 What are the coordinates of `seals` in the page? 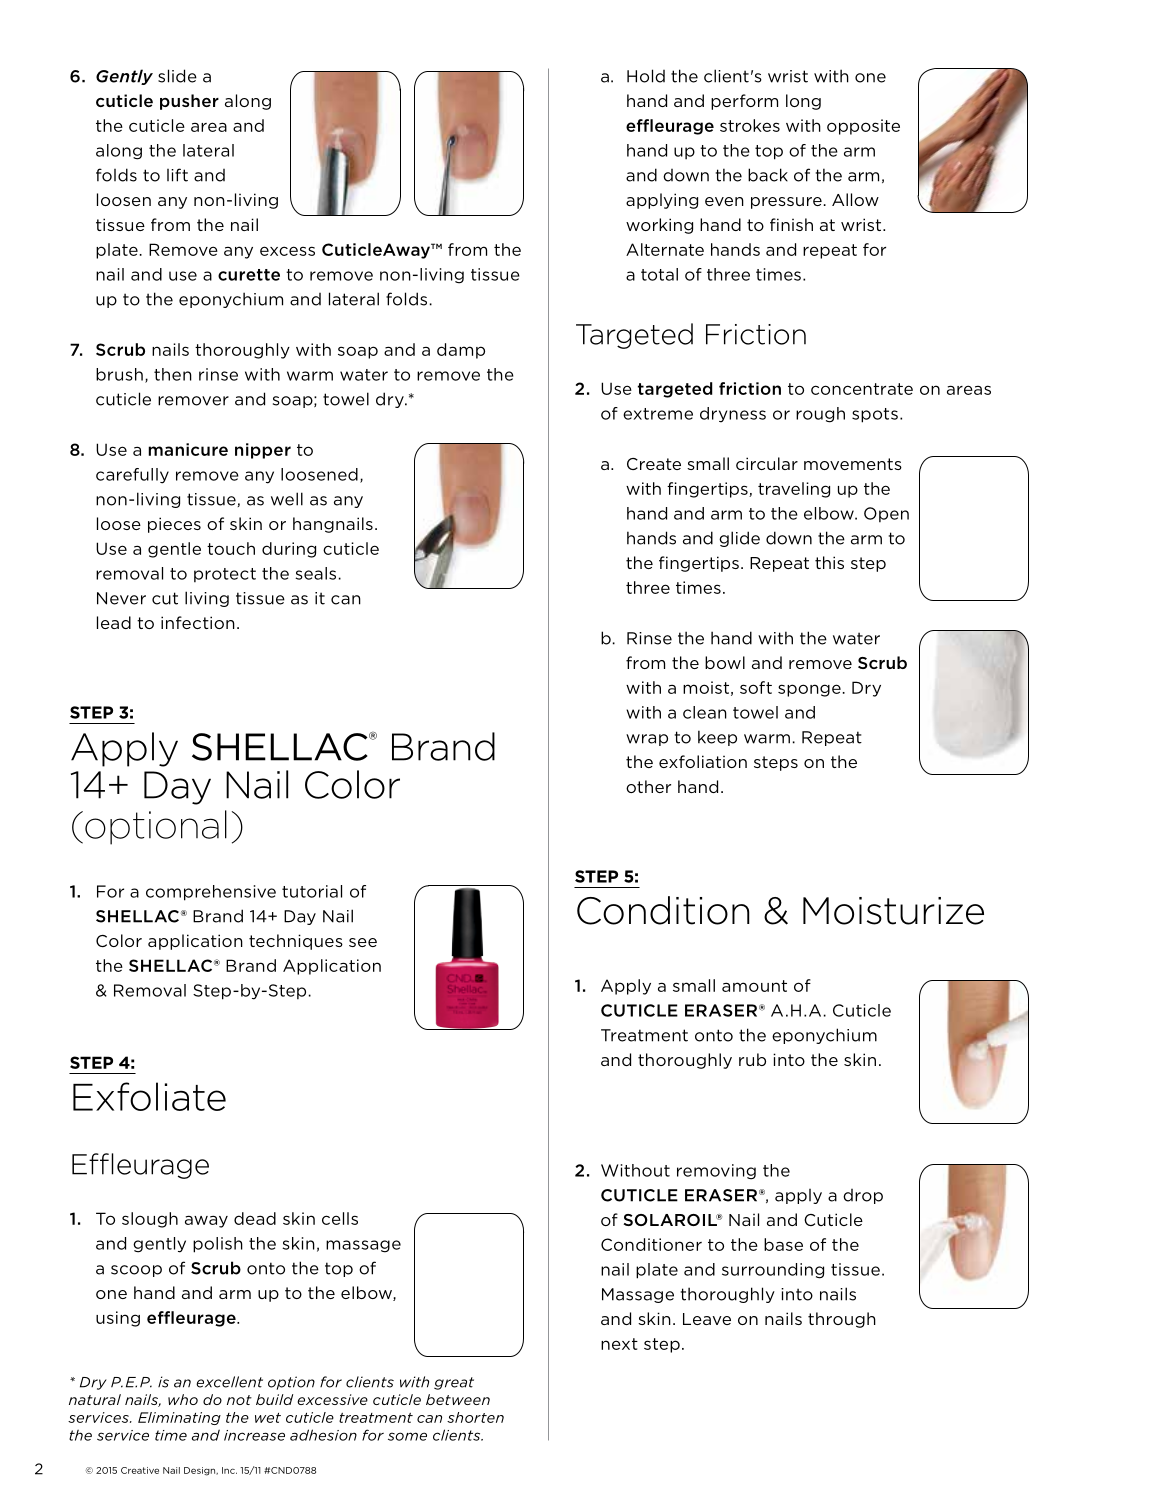 It's located at (315, 573).
